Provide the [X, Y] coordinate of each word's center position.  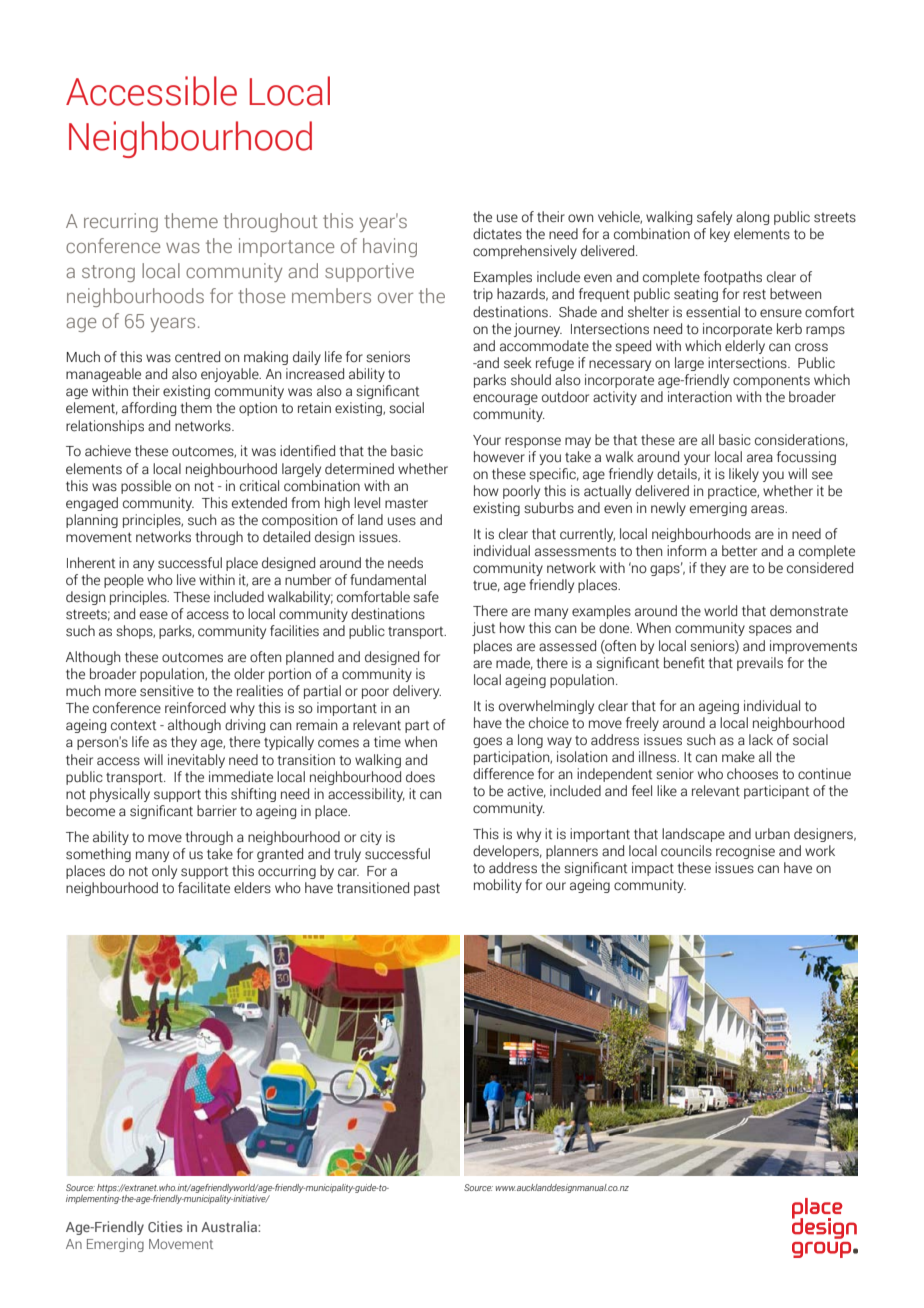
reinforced [195, 708]
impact [653, 869]
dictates [497, 234]
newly [668, 509]
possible [146, 487]
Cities [165, 1226]
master [406, 503]
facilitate [204, 888]
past [427, 889]
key [720, 235]
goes [487, 742]
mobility [498, 886]
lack [761, 740]
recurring [121, 222]
